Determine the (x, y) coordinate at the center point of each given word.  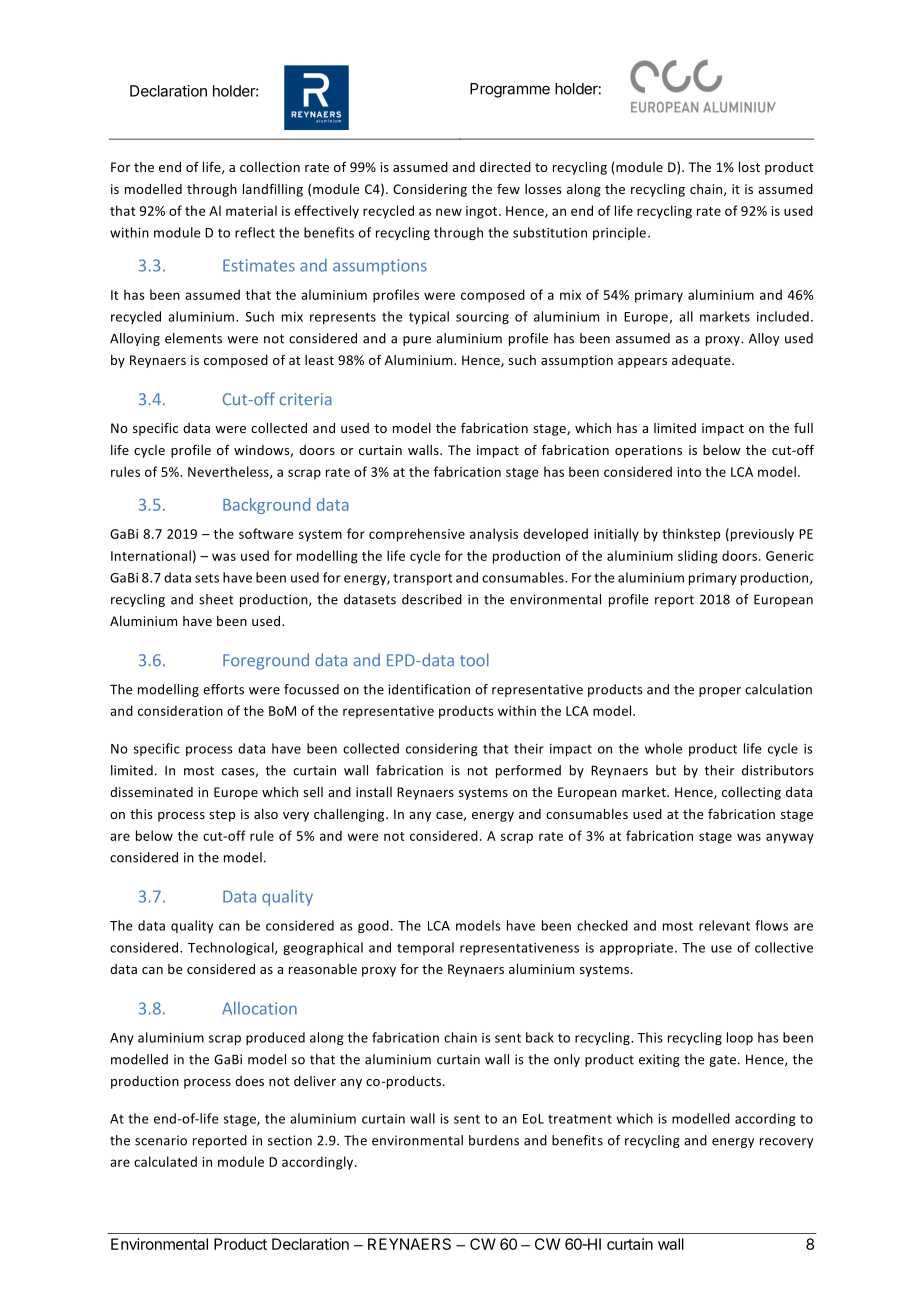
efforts (223, 689)
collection (270, 167)
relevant (724, 925)
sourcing (482, 318)
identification (429, 689)
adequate (702, 361)
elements (193, 338)
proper (720, 692)
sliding (698, 557)
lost (749, 167)
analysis (494, 535)
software (266, 533)
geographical (323, 948)
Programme (510, 90)
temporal (425, 948)
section (290, 1140)
